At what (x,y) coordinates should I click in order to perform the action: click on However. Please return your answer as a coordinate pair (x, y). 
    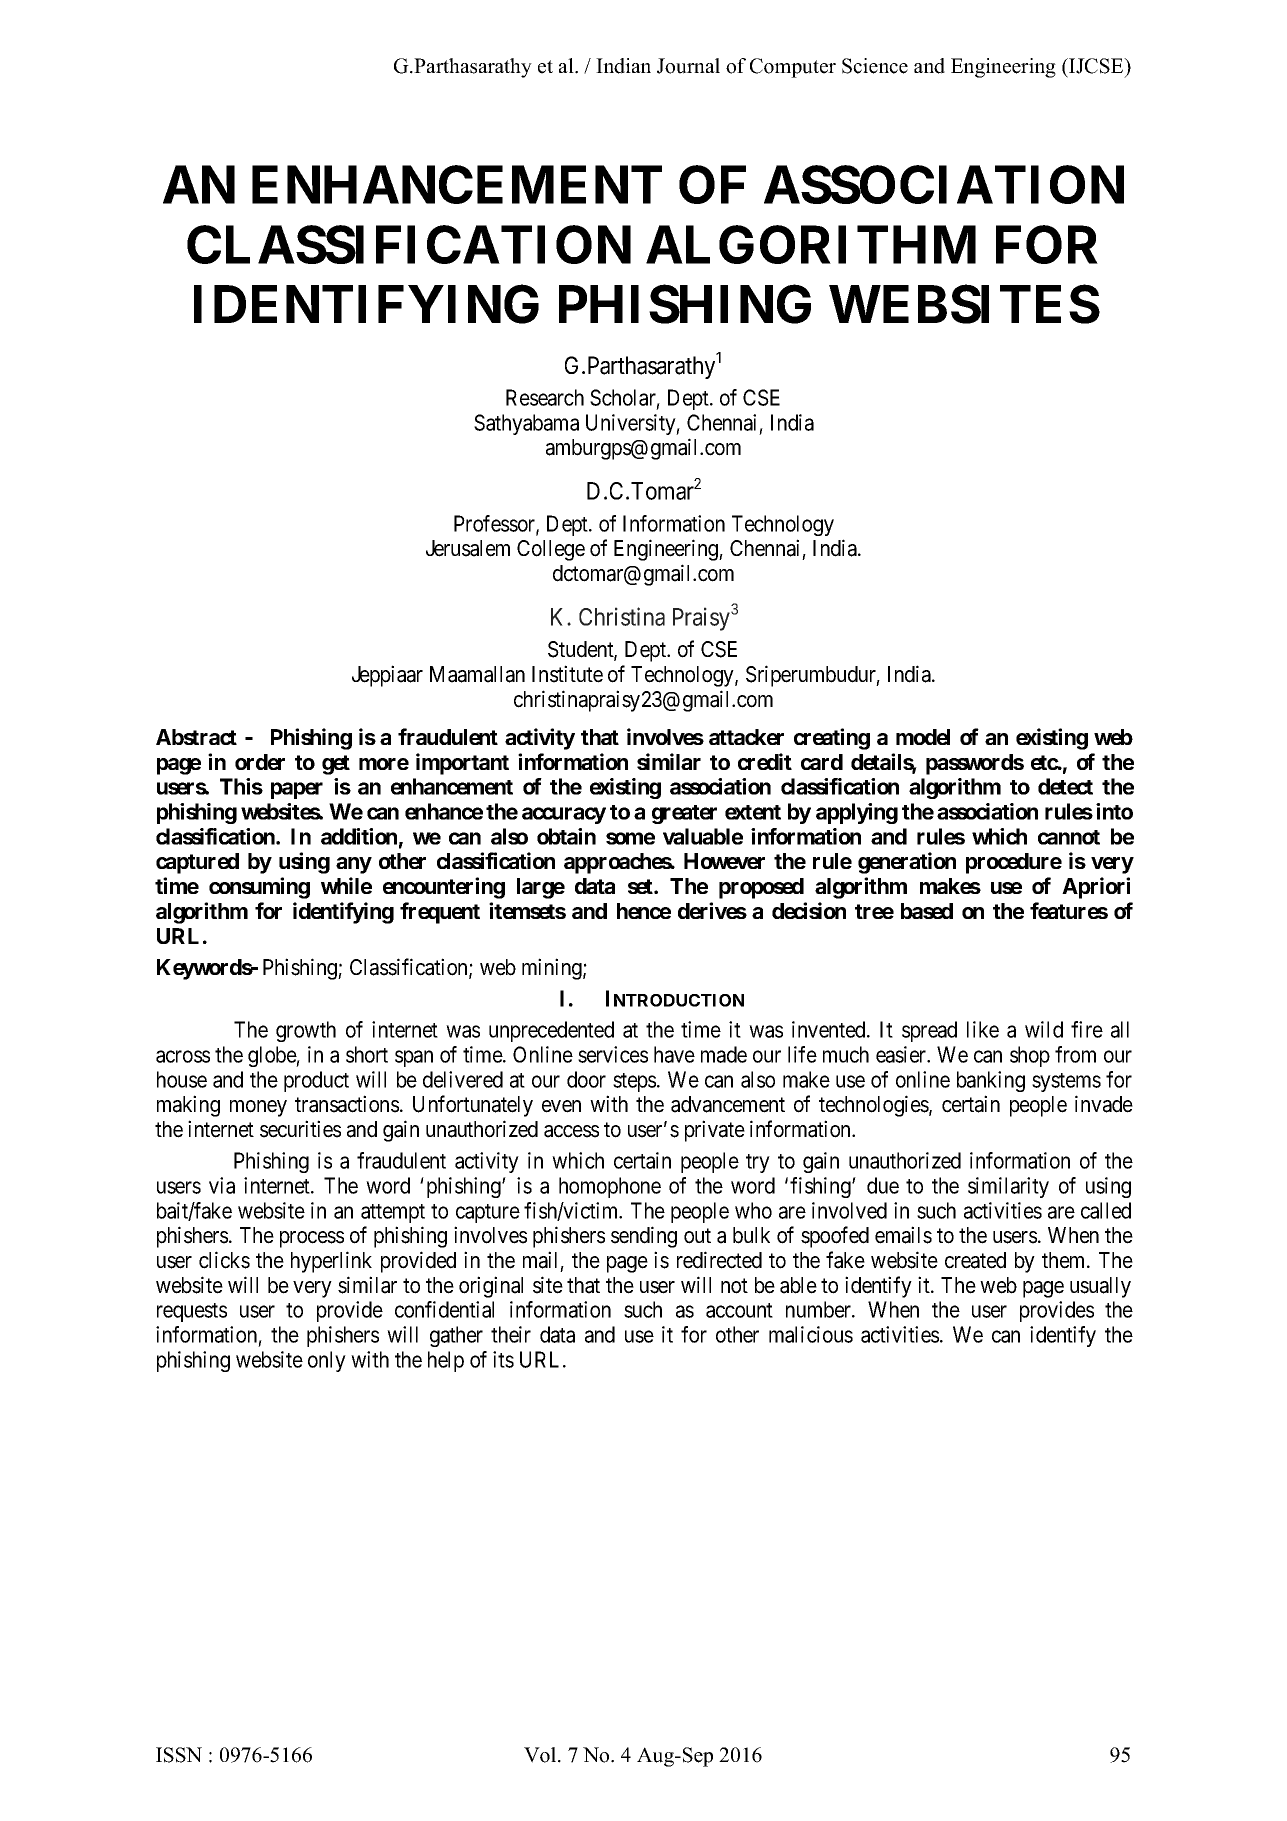
    Looking at the image, I should click on (724, 861).
